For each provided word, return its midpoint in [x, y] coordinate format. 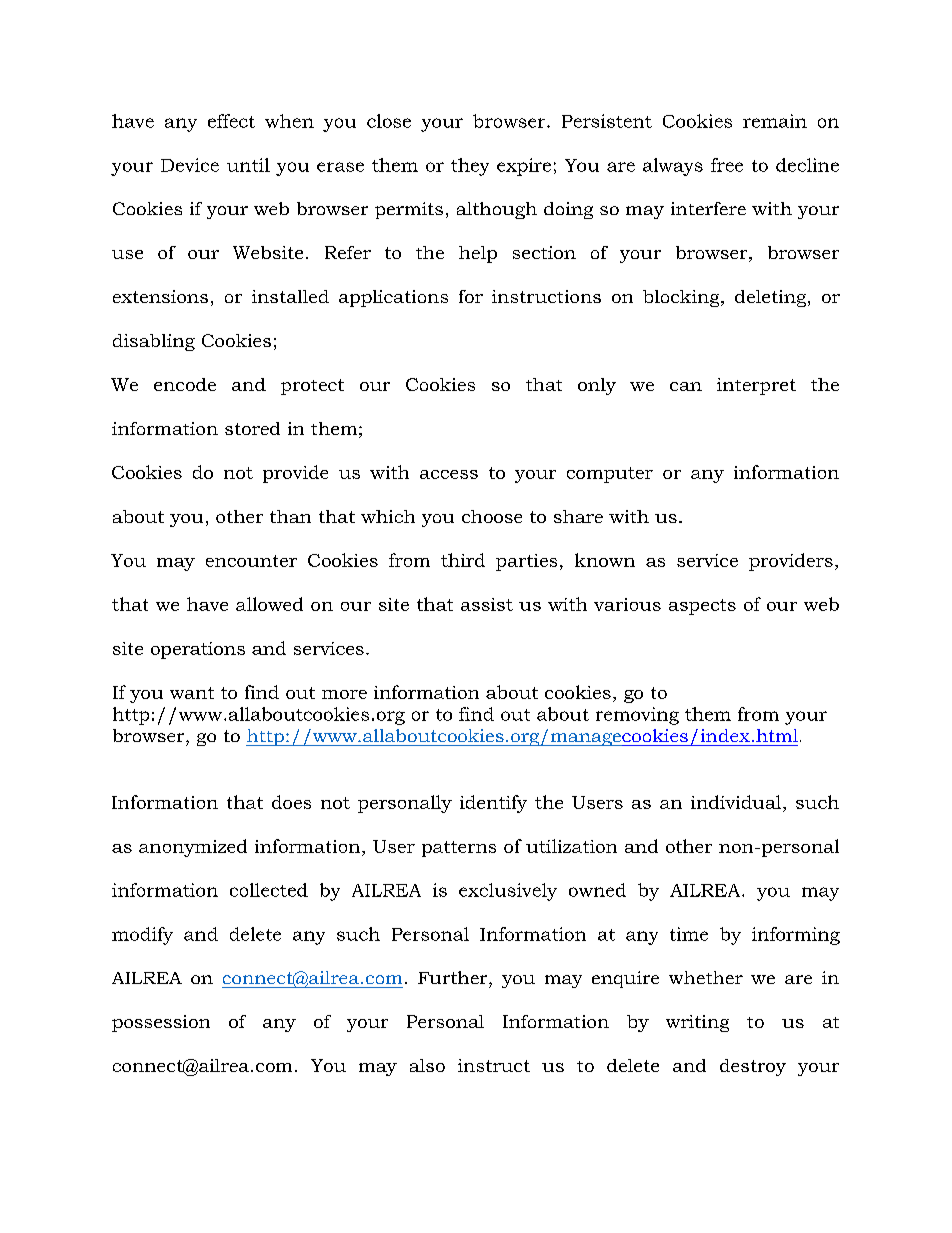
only [597, 386]
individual [737, 802]
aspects [702, 607]
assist [487, 604]
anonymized [193, 848]
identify [493, 804]
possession [161, 1023]
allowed [269, 604]
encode [185, 384]
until [248, 165]
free [727, 165]
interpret [756, 386]
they [470, 167]
